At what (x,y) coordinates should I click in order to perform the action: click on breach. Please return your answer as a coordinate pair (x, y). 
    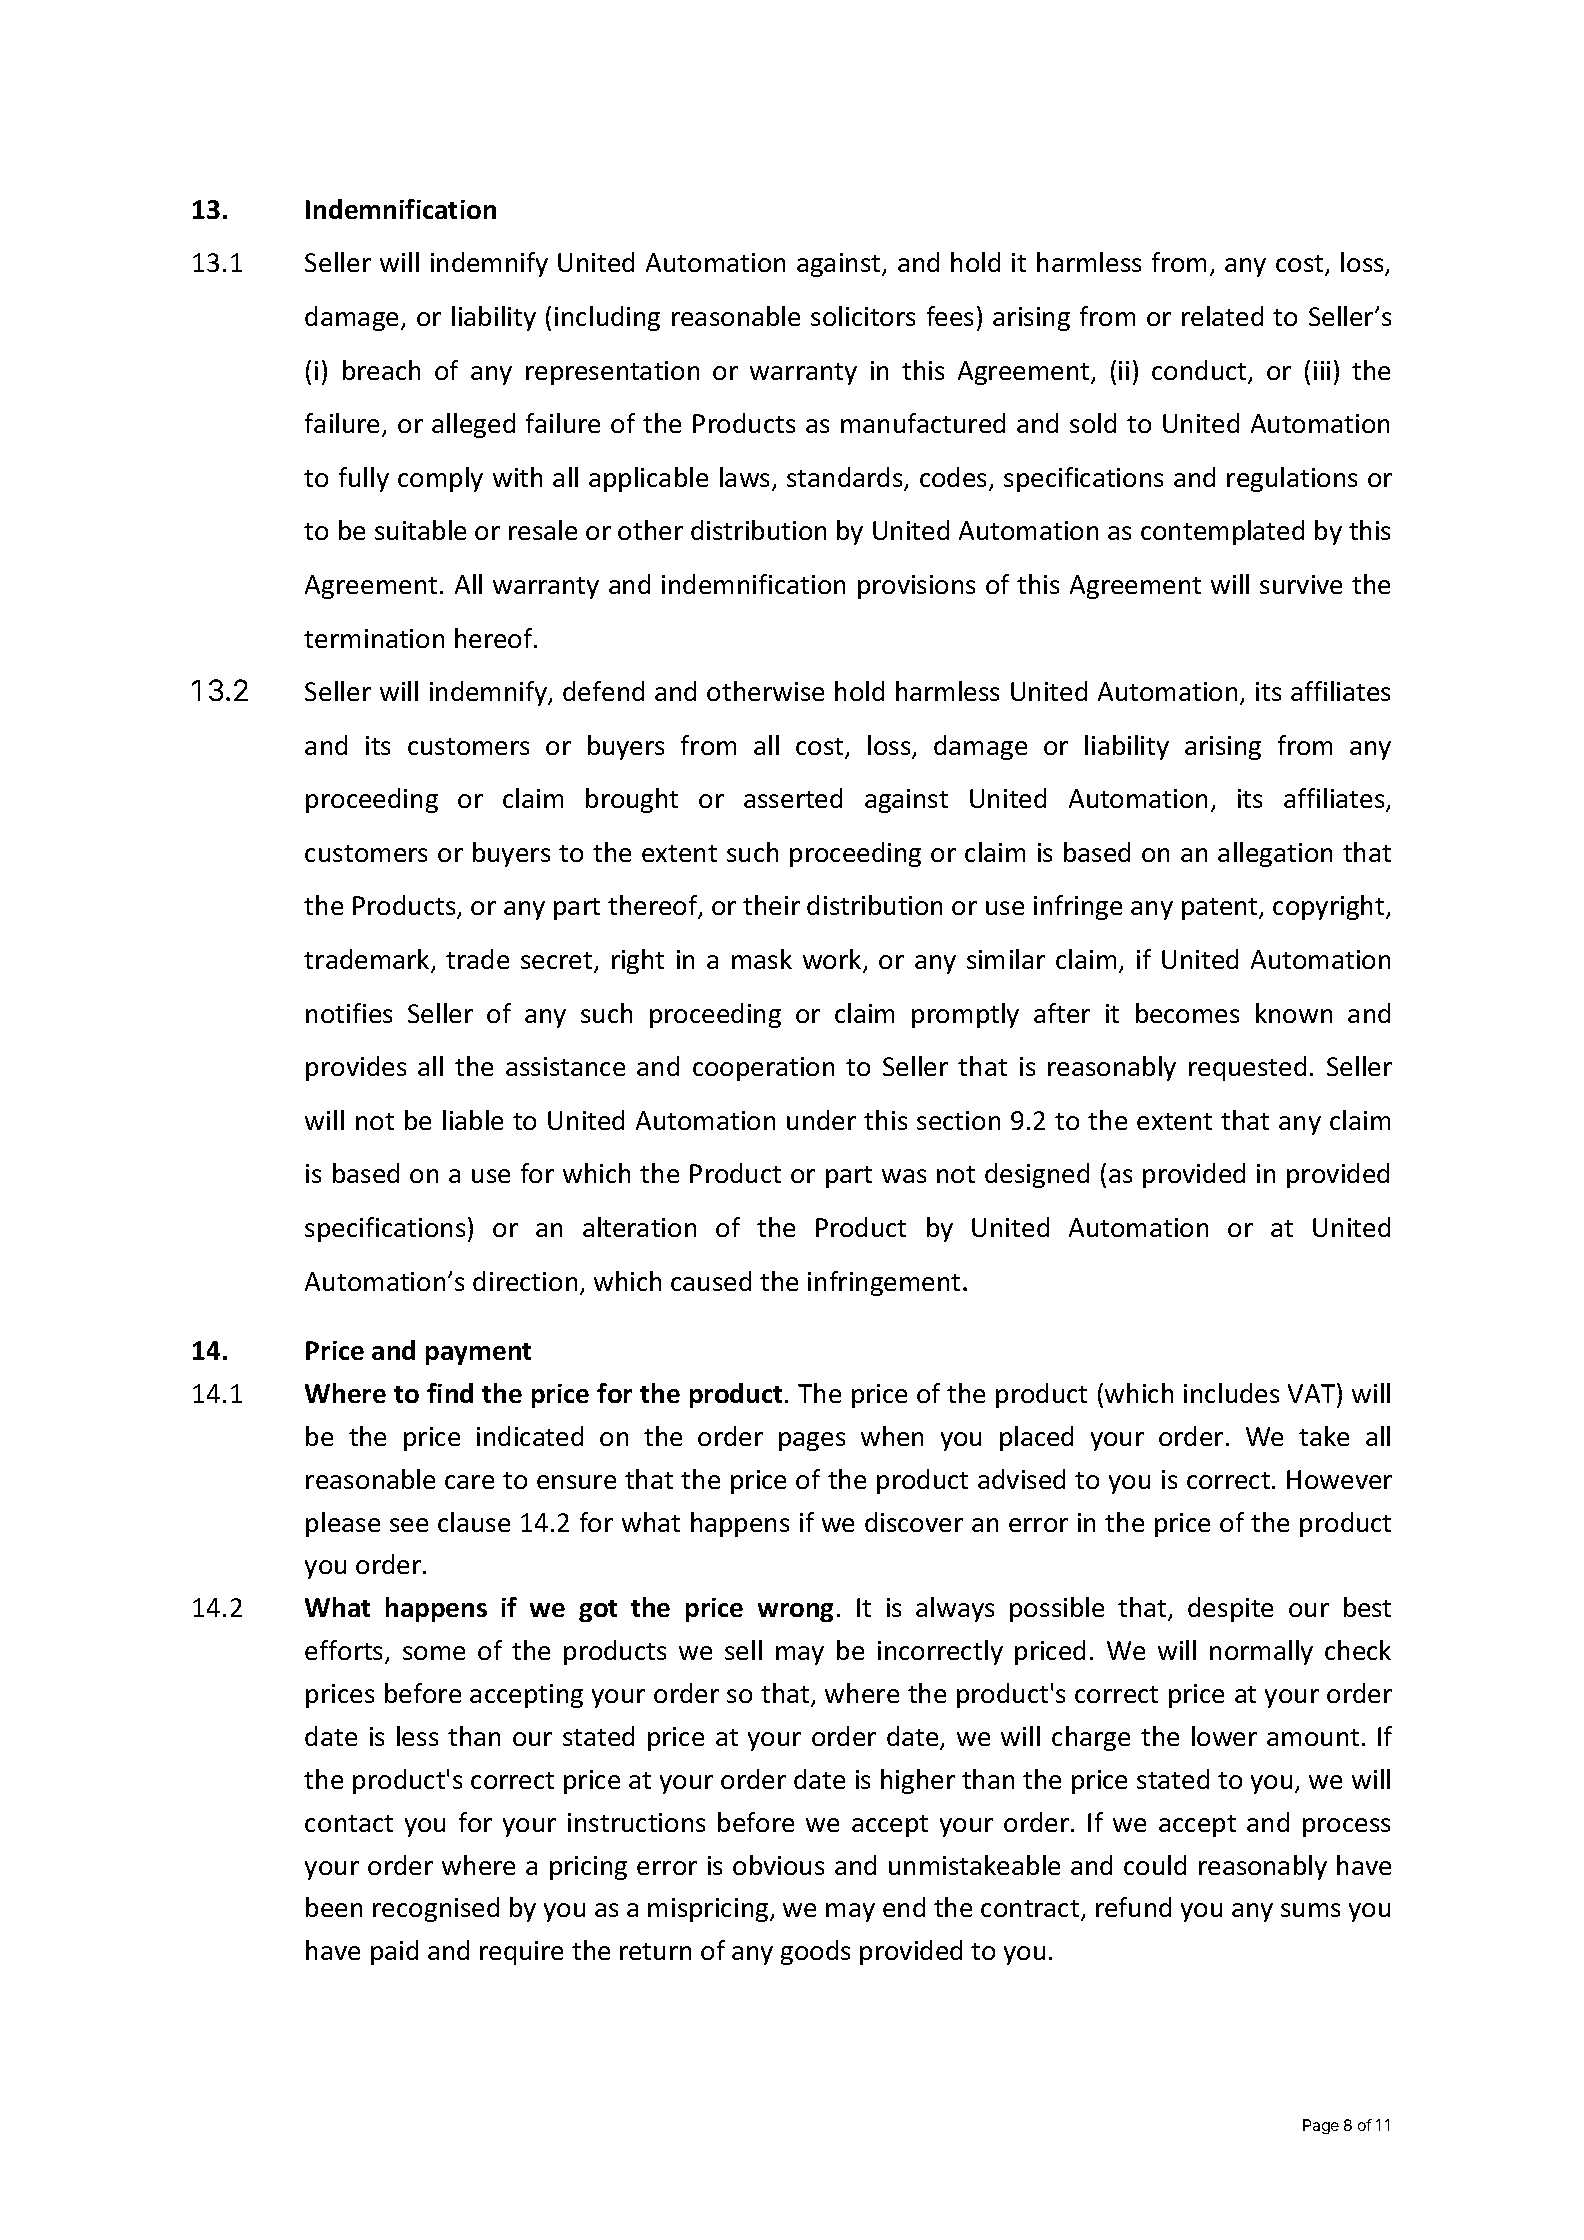
    Looking at the image, I should click on (381, 370).
